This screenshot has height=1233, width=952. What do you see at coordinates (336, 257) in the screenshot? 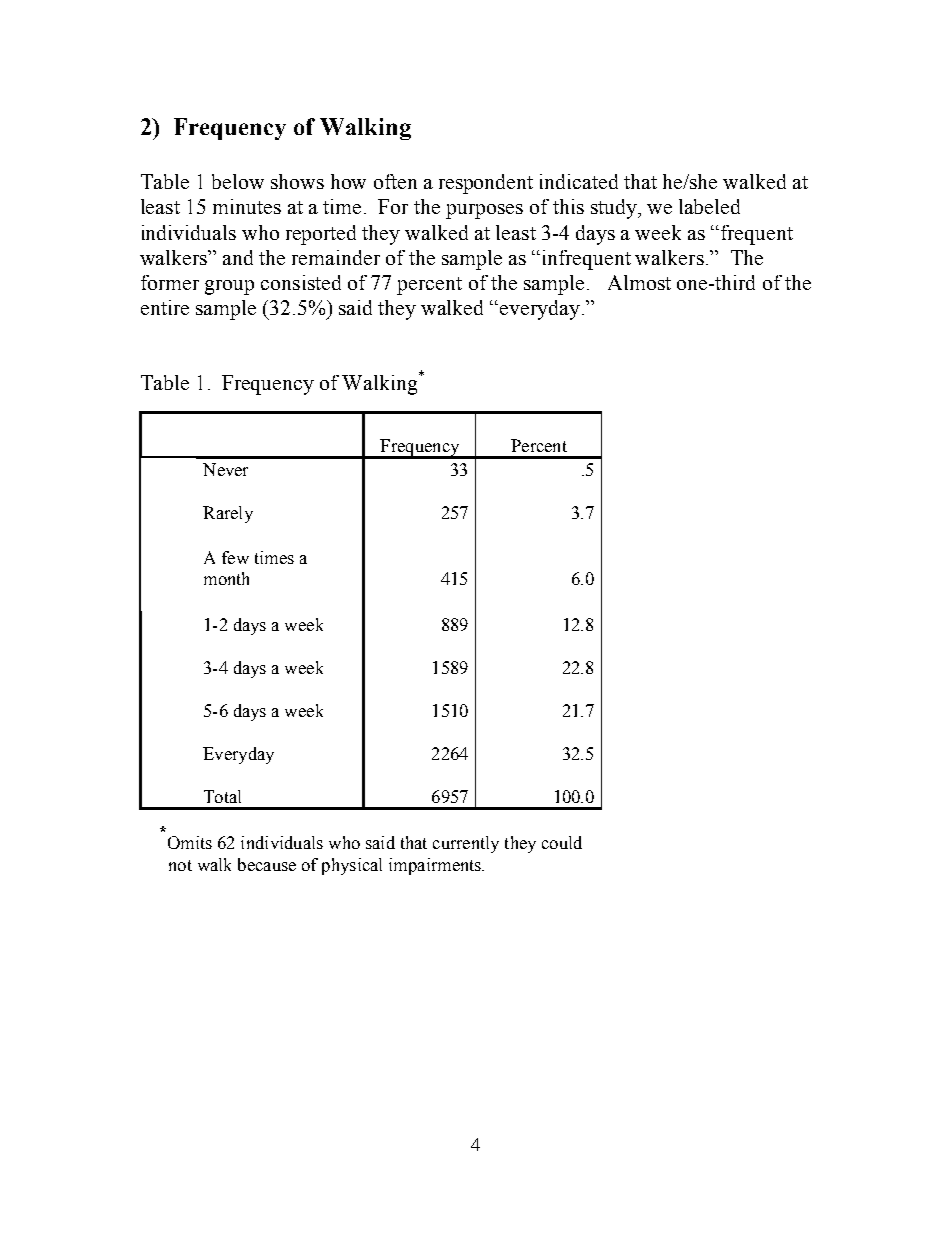
I see `remainder` at bounding box center [336, 257].
